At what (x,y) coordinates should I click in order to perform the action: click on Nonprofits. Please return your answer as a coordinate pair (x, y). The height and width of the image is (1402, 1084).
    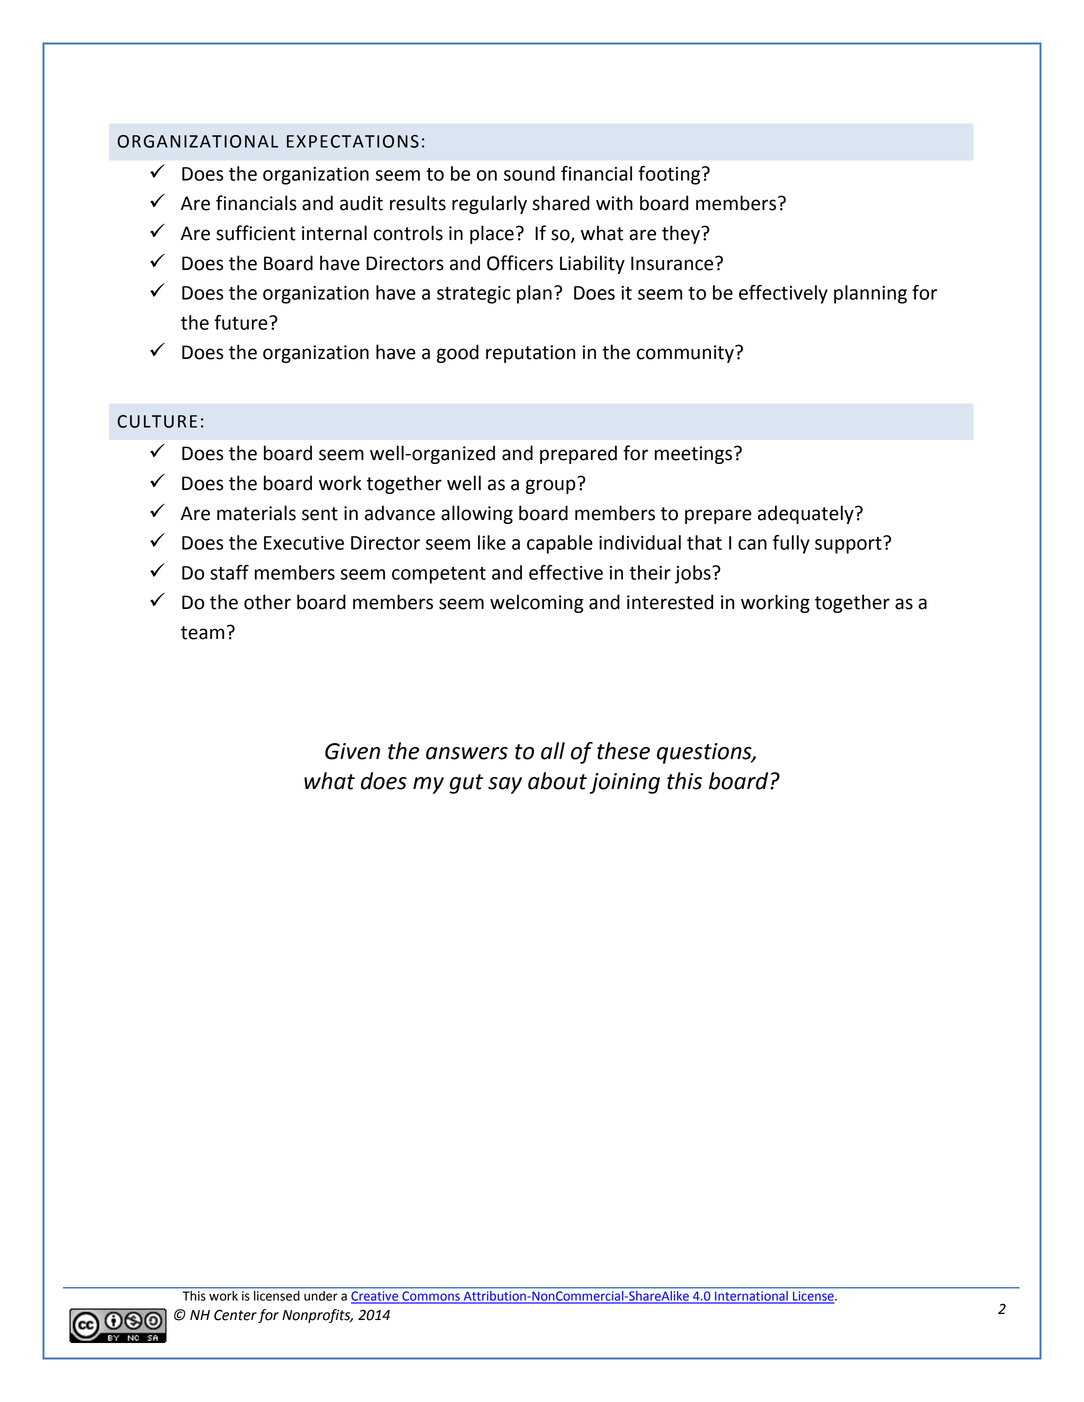
    Looking at the image, I should click on (317, 1316).
